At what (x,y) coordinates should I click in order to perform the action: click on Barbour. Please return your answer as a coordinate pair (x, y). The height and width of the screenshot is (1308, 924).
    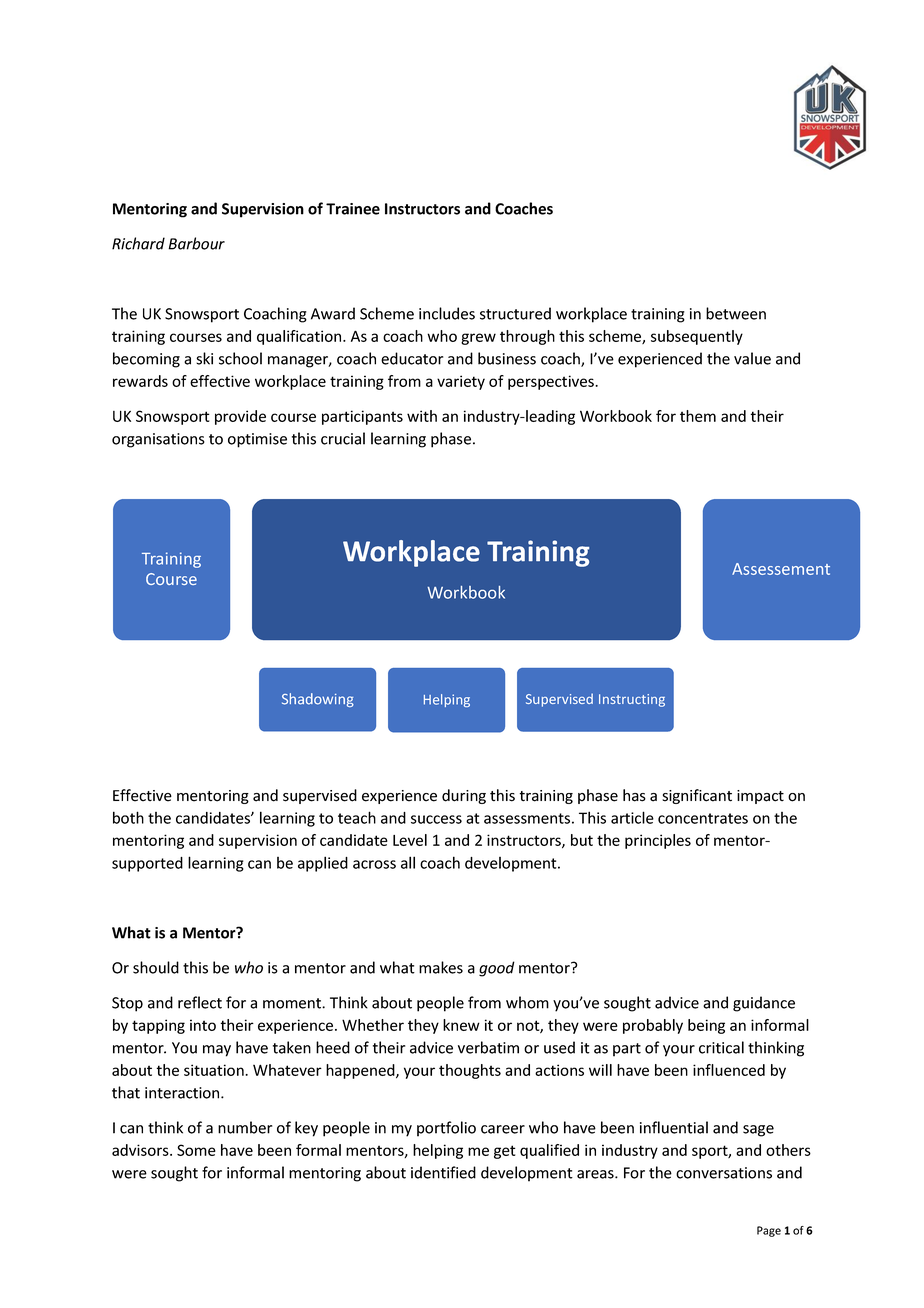
    Looking at the image, I should click on (196, 243).
